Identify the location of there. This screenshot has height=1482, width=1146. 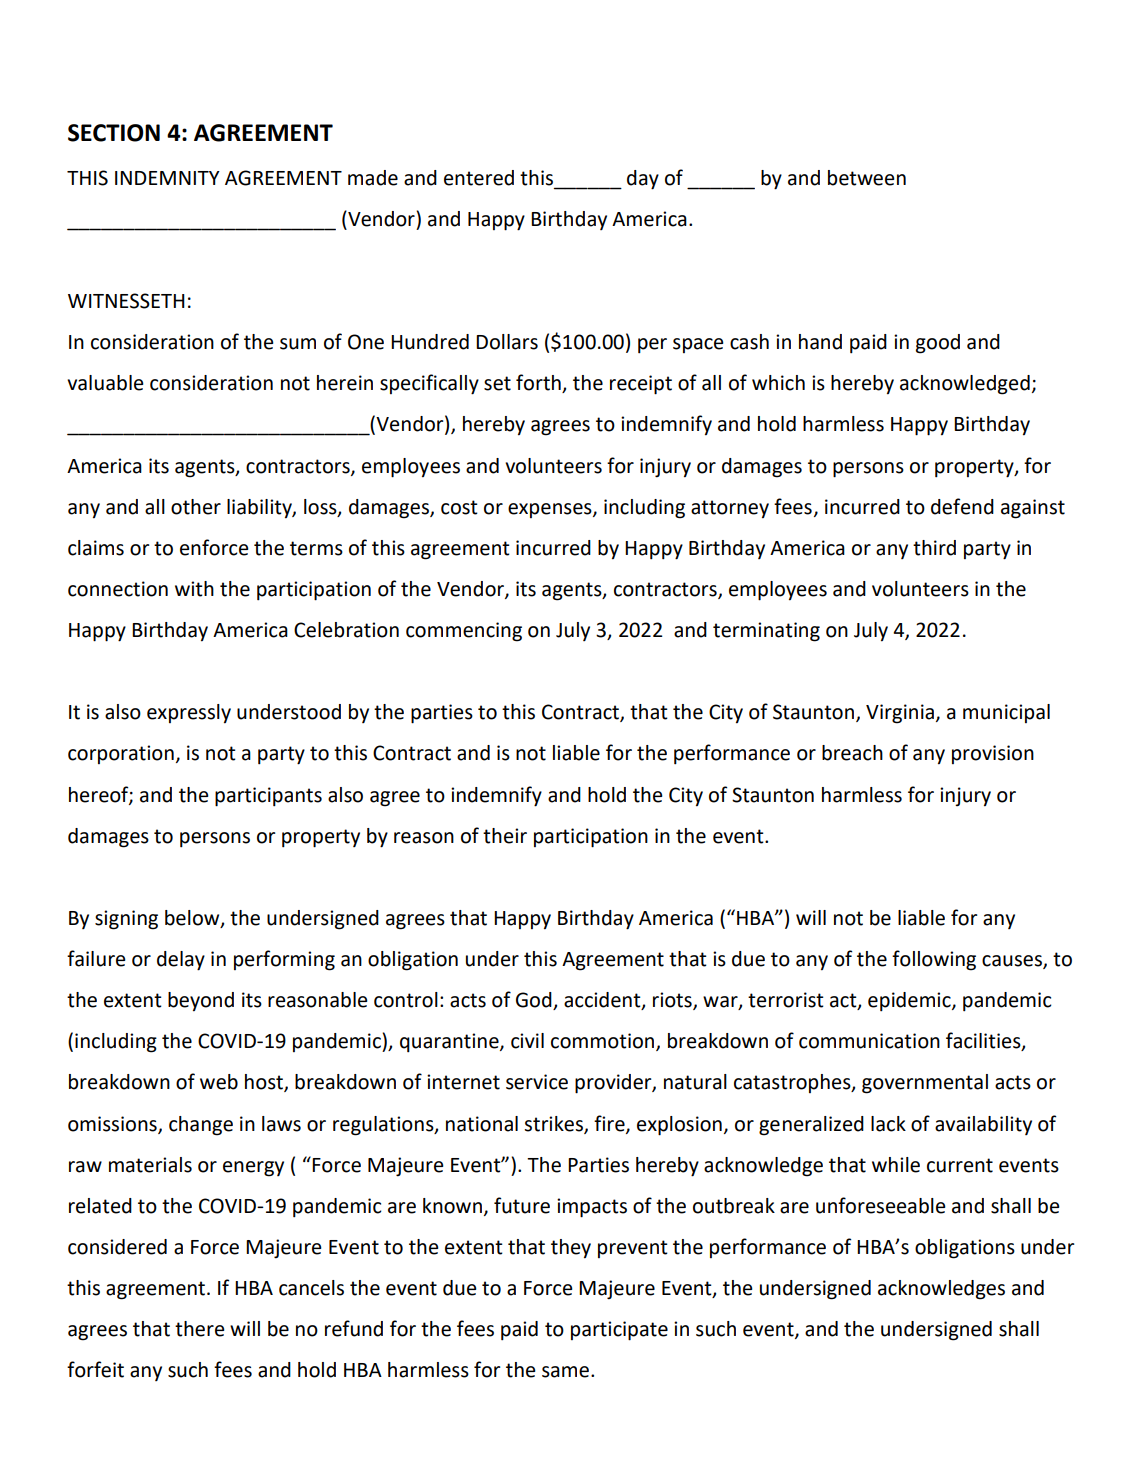
(200, 1329).
